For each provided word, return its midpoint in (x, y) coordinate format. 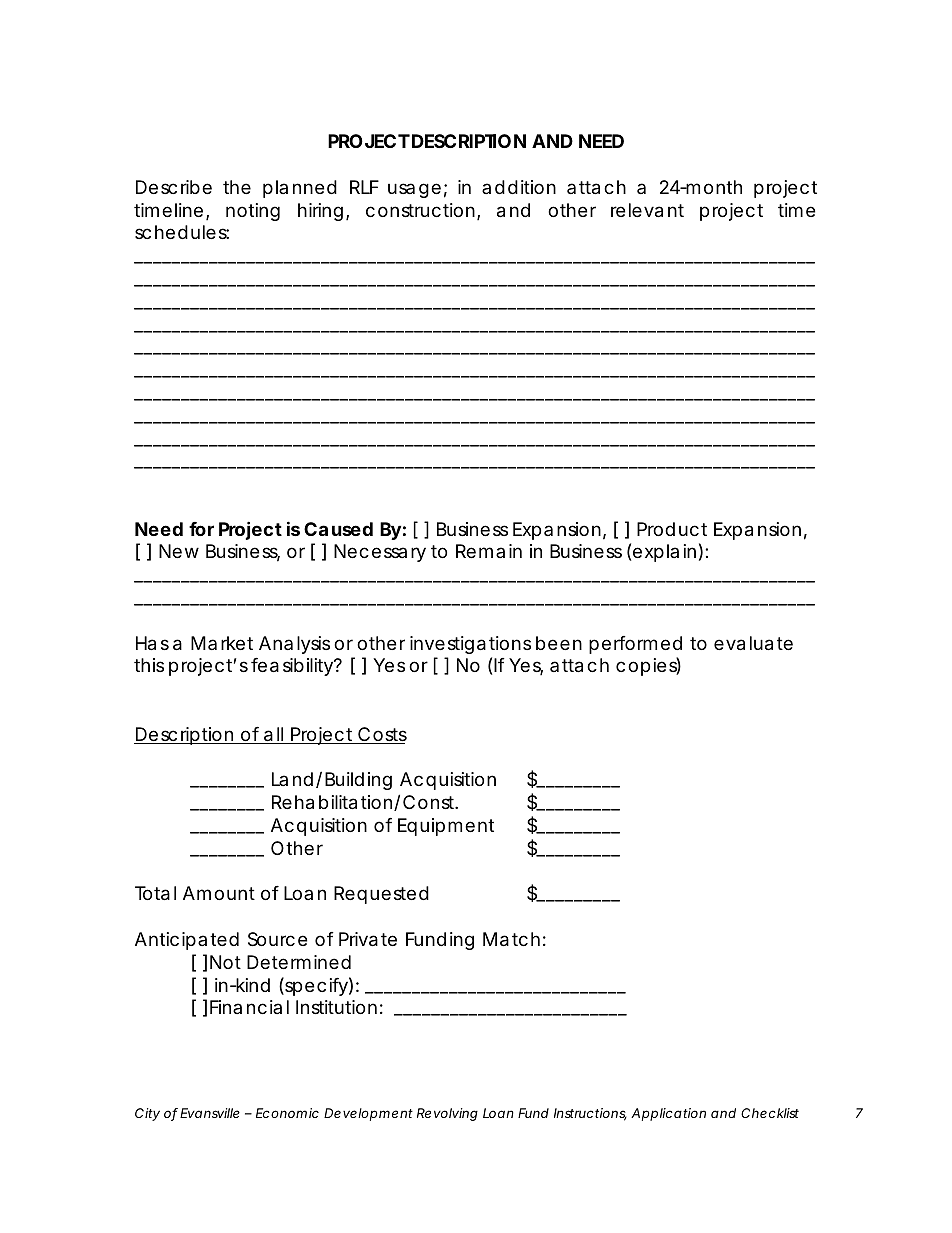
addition (519, 187)
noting (253, 212)
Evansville (210, 1113)
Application (668, 1114)
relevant (647, 210)
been (559, 643)
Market (222, 643)
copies (648, 666)
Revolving (447, 1114)
